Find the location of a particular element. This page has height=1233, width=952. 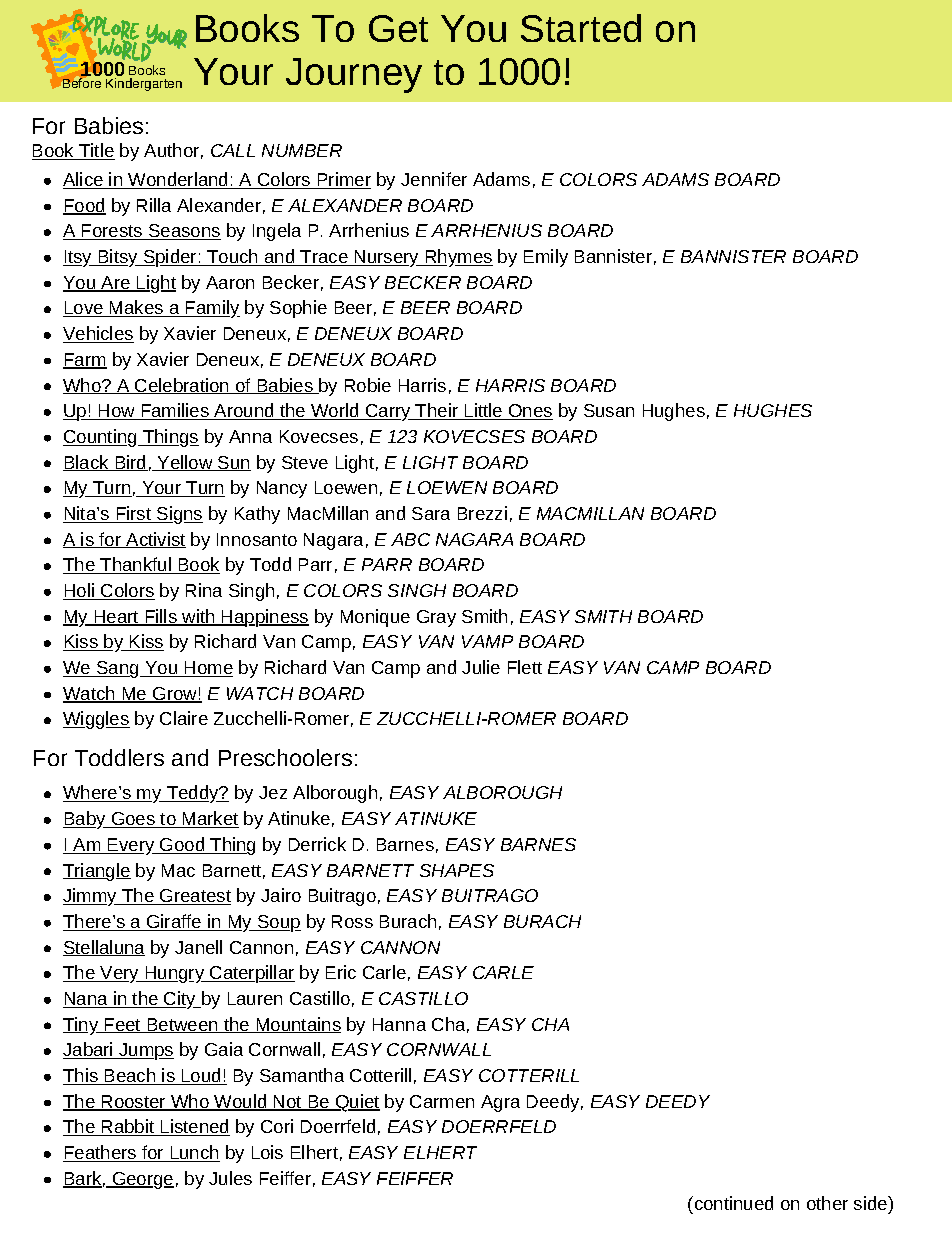

Susan is located at coordinates (609, 410).
